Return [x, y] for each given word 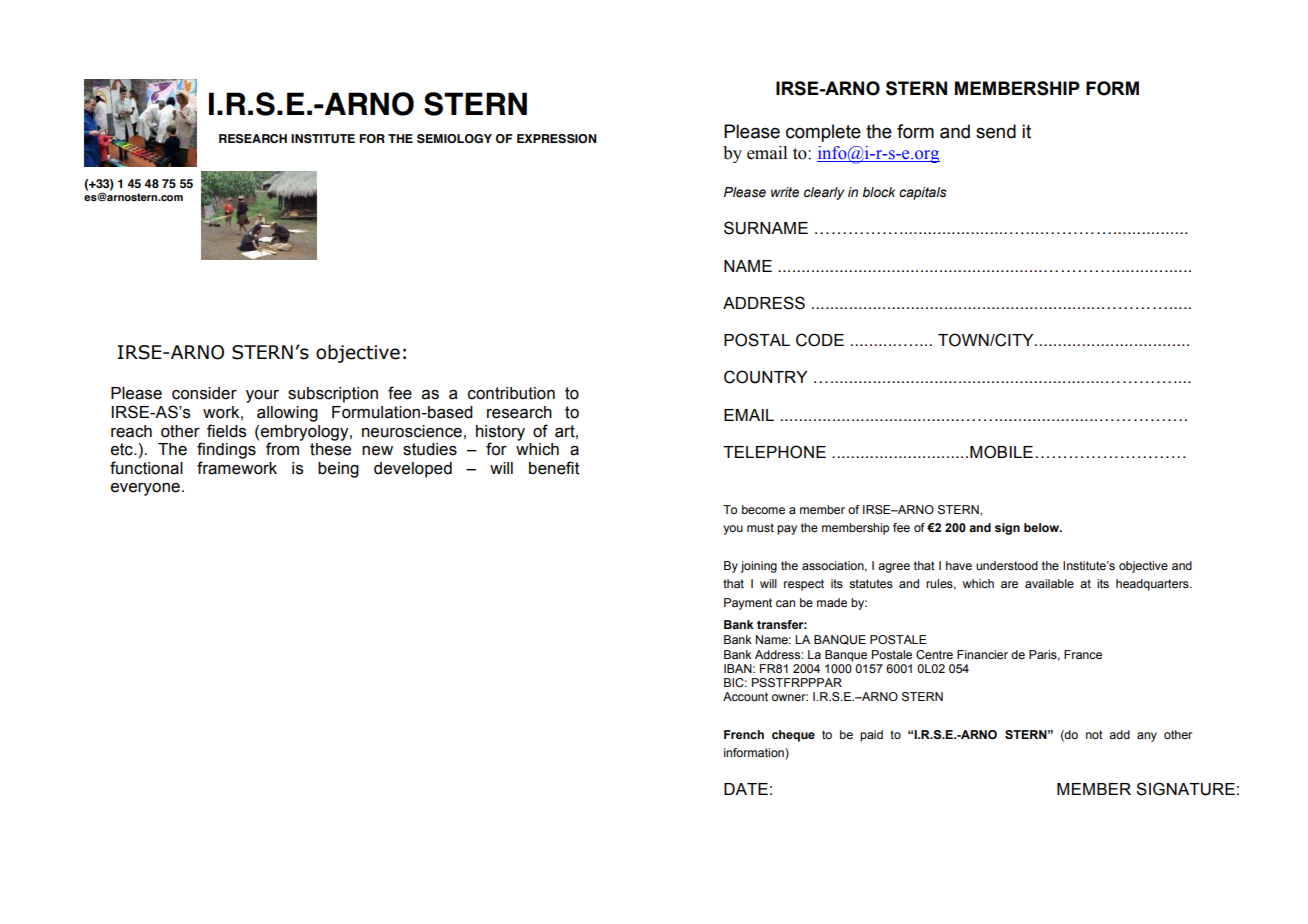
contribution [511, 393]
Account [745, 696]
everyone [145, 489]
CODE [820, 340]
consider [204, 393]
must [760, 527]
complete [823, 133]
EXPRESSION [557, 138]
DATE [746, 789]
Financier [982, 654]
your [262, 396]
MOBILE [1001, 452]
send [996, 131]
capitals [923, 193]
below [1043, 527]
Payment [748, 604]
